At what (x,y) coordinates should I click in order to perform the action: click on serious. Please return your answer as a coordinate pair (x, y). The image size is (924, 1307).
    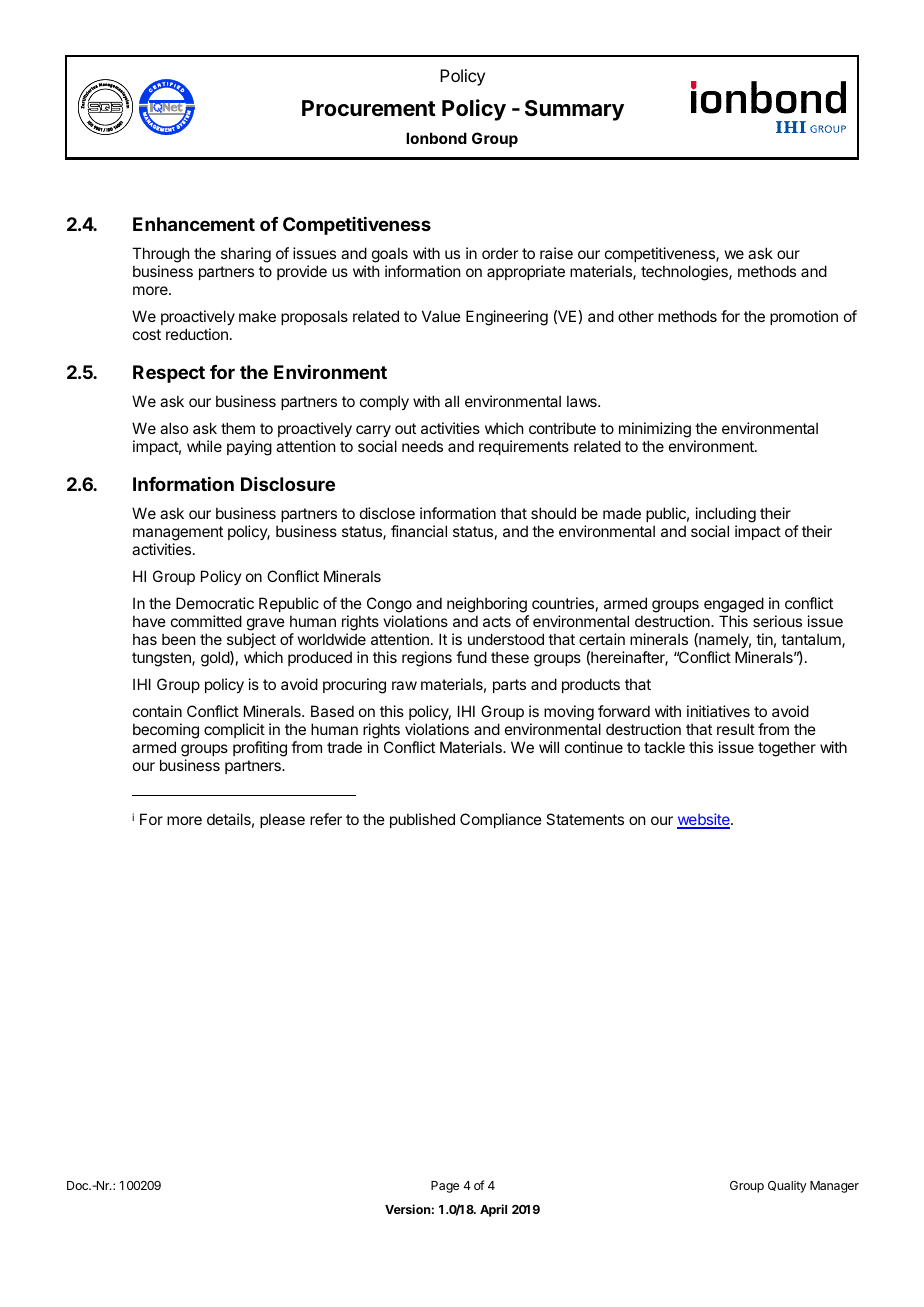
    Looking at the image, I should click on (777, 621).
